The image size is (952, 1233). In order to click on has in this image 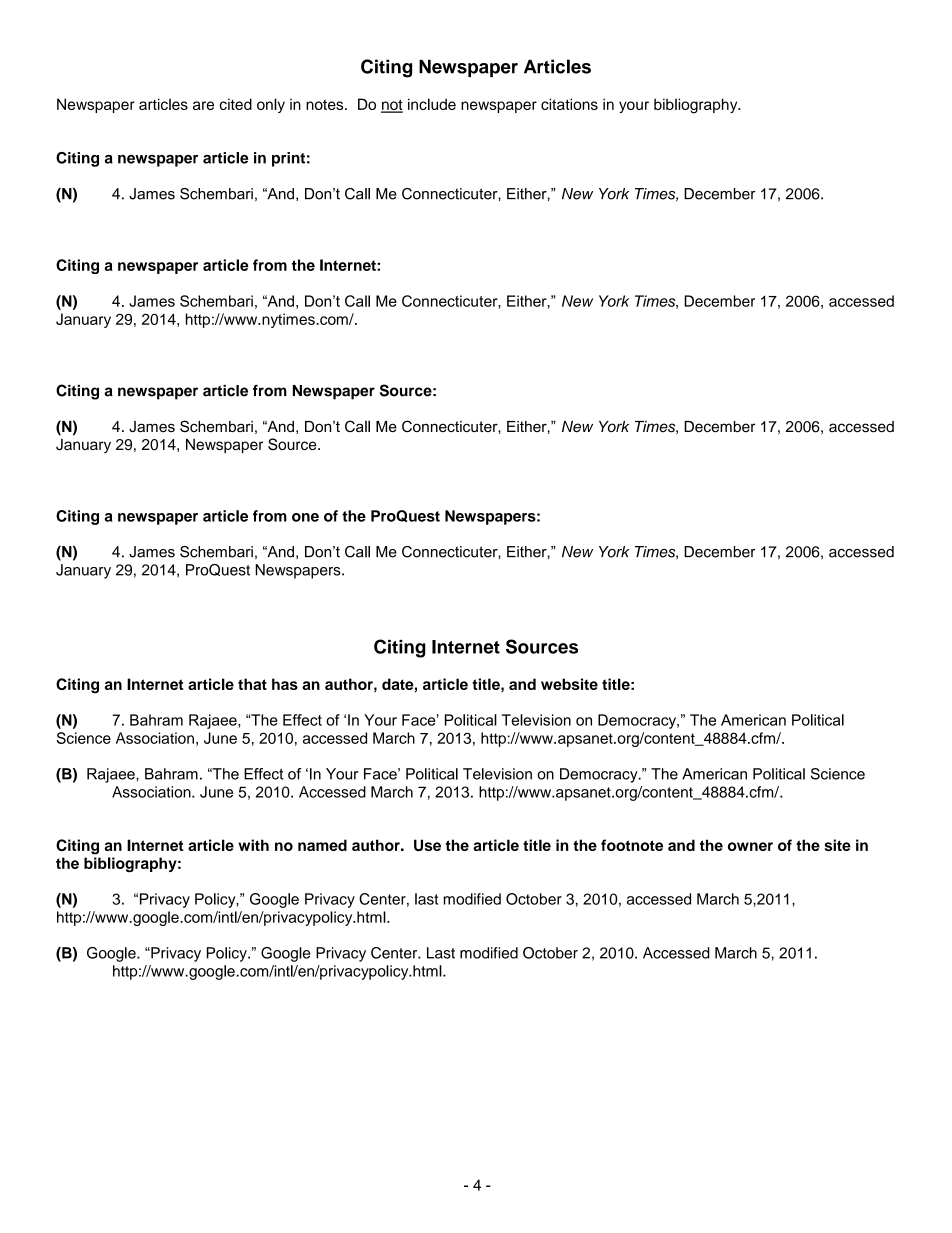, I will do `click(285, 684)`.
